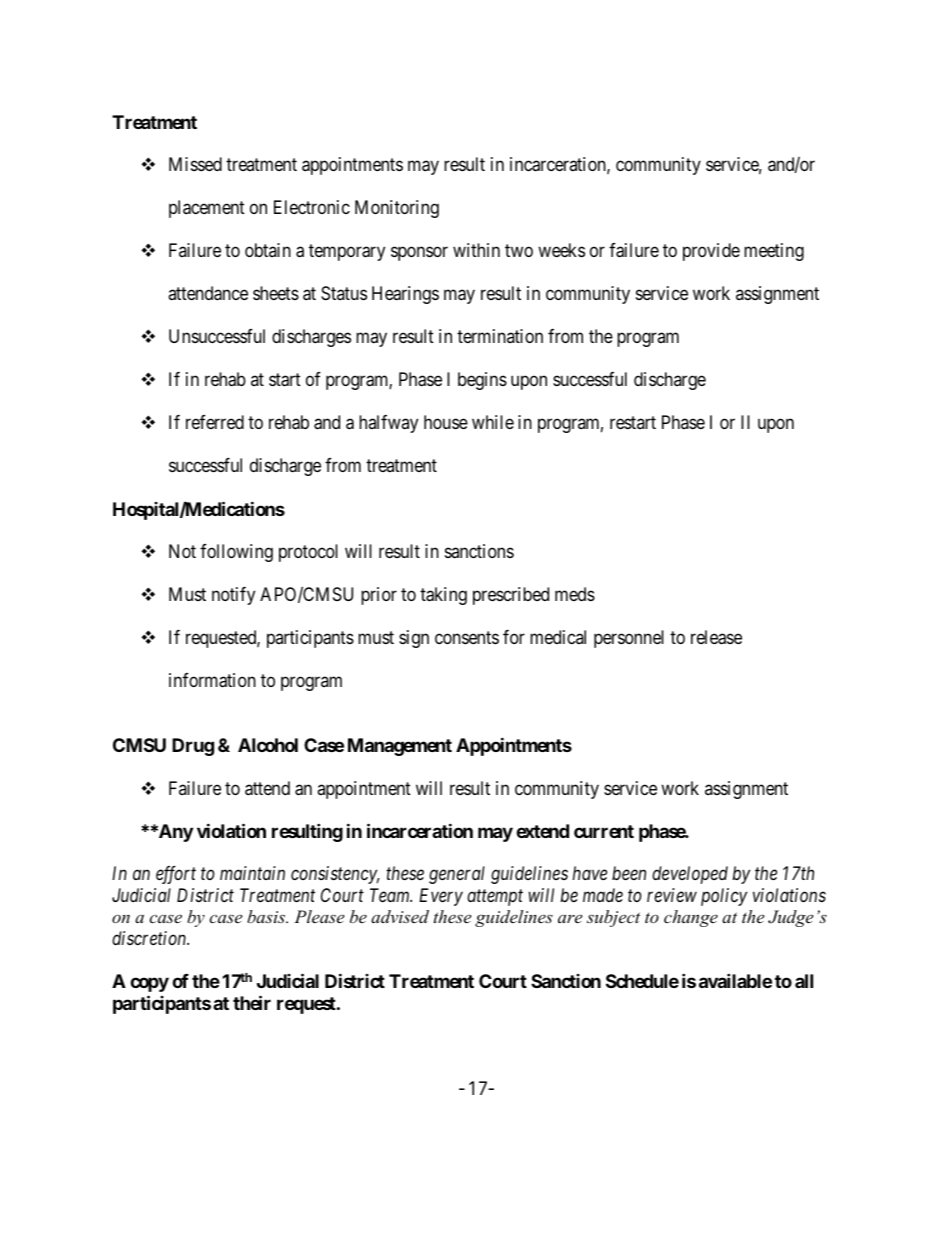  I want to click on referred, so click(215, 422).
